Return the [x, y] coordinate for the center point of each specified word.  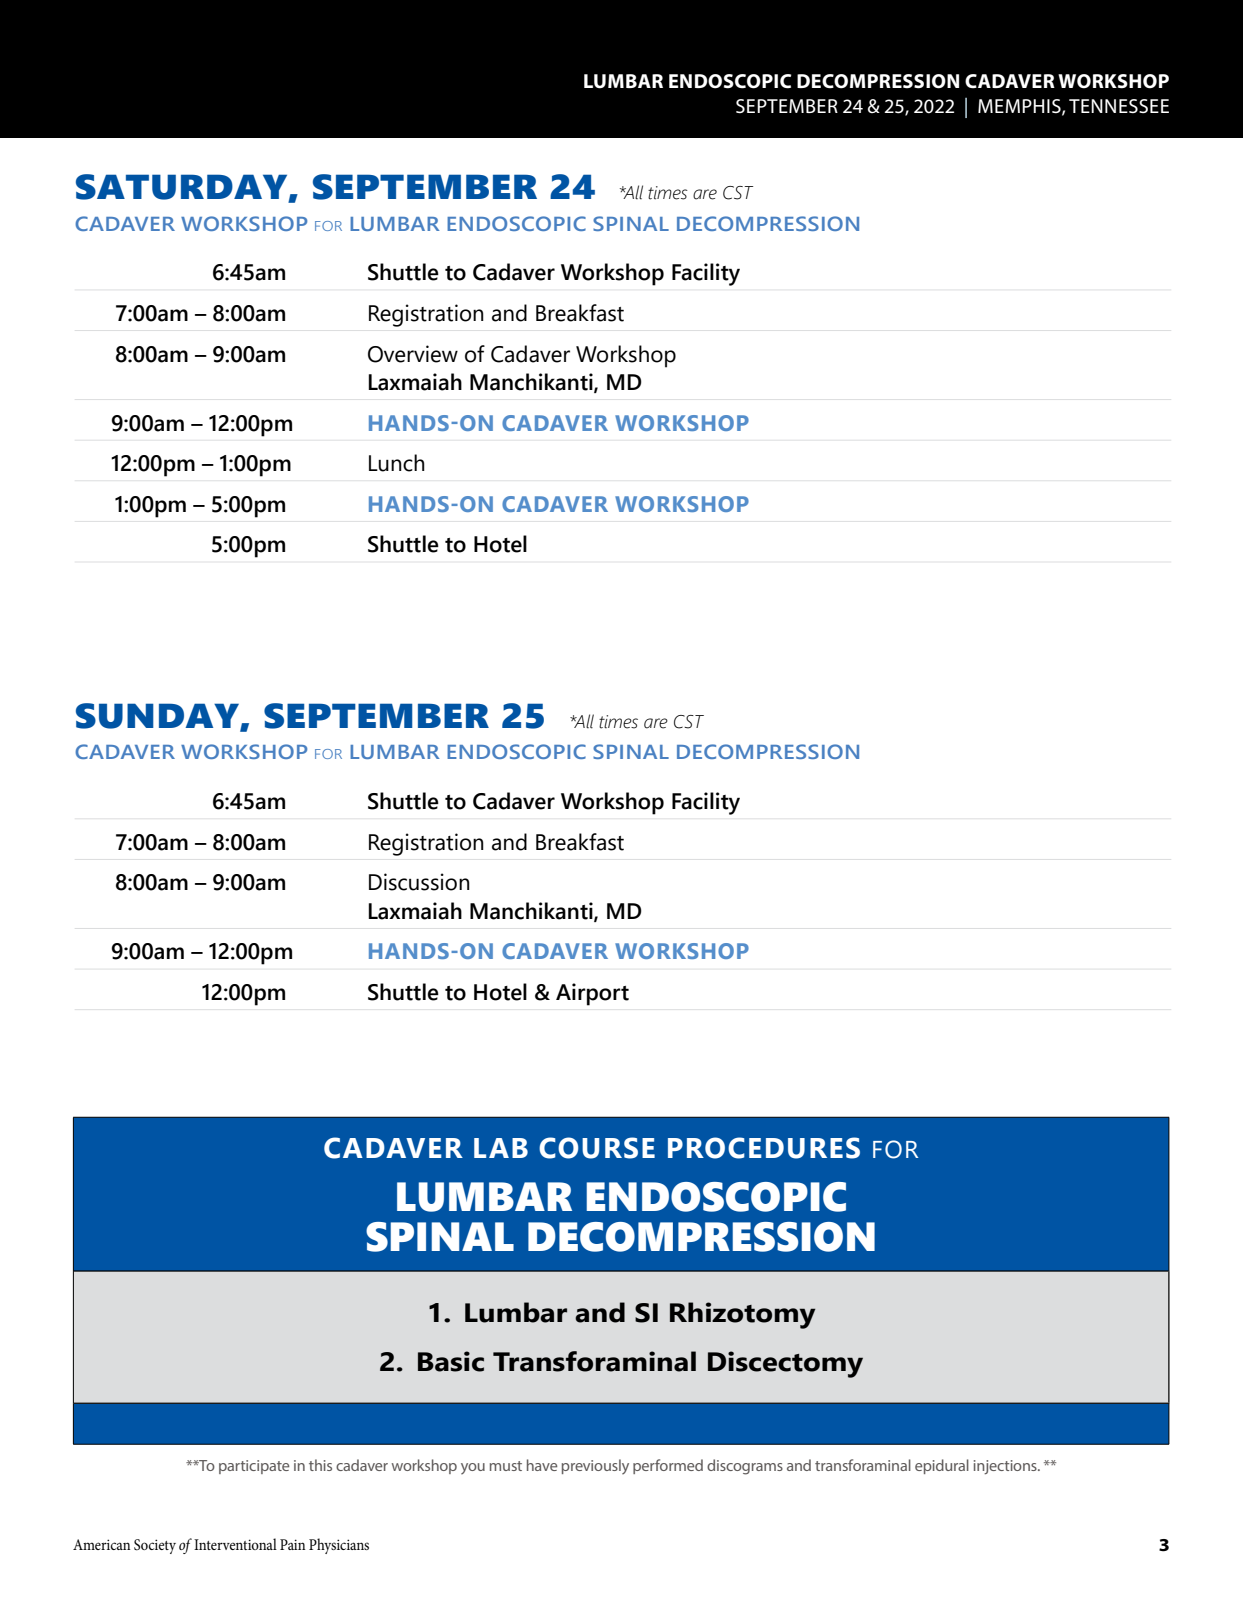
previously [595, 1466]
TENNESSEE [1119, 106]
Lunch [397, 463]
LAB [501, 1148]
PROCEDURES [764, 1148]
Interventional [235, 1544]
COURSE [597, 1148]
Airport [592, 994]
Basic [451, 1361]
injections [1006, 1467]
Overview [413, 354]
